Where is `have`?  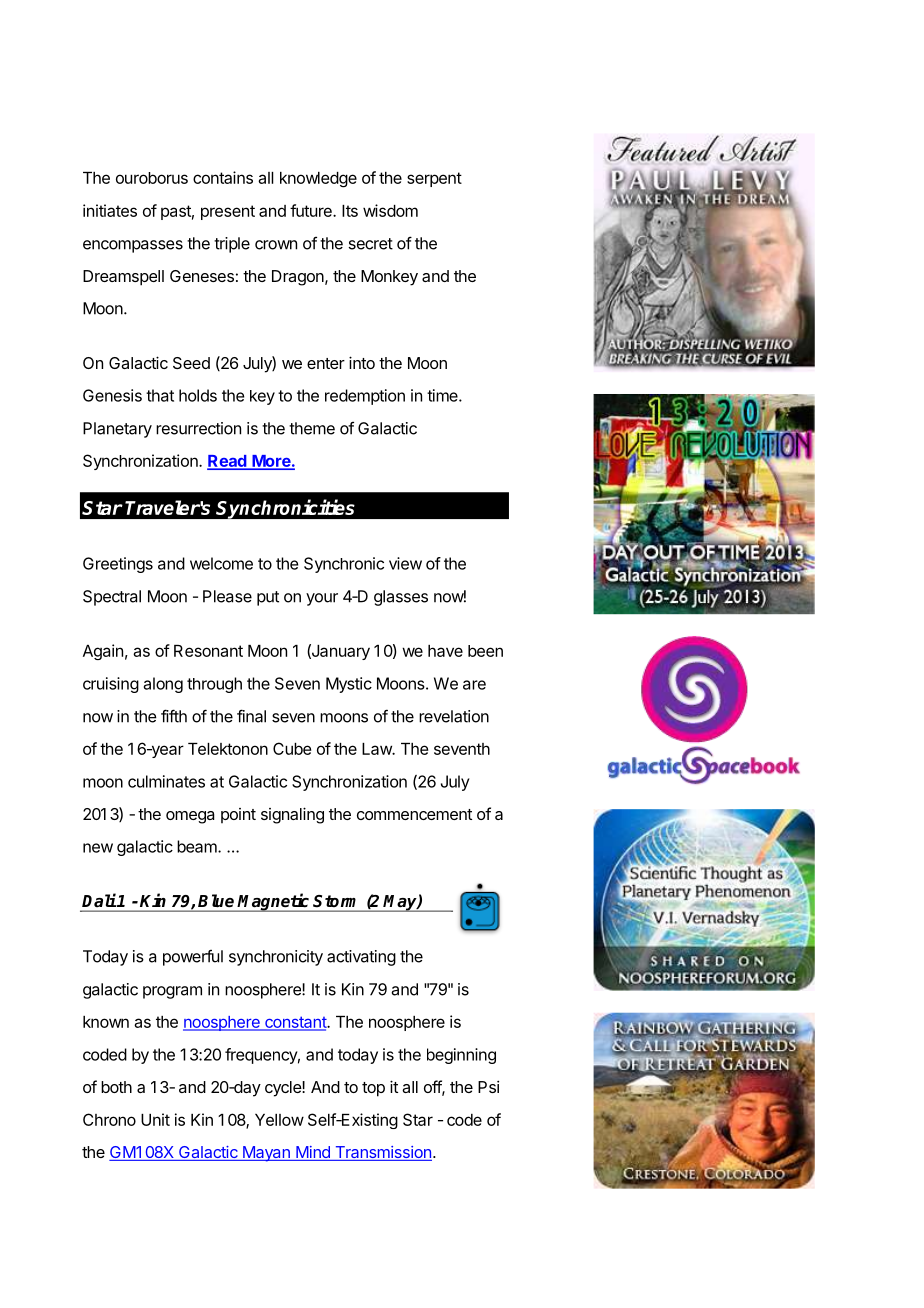 have is located at coordinates (445, 651).
